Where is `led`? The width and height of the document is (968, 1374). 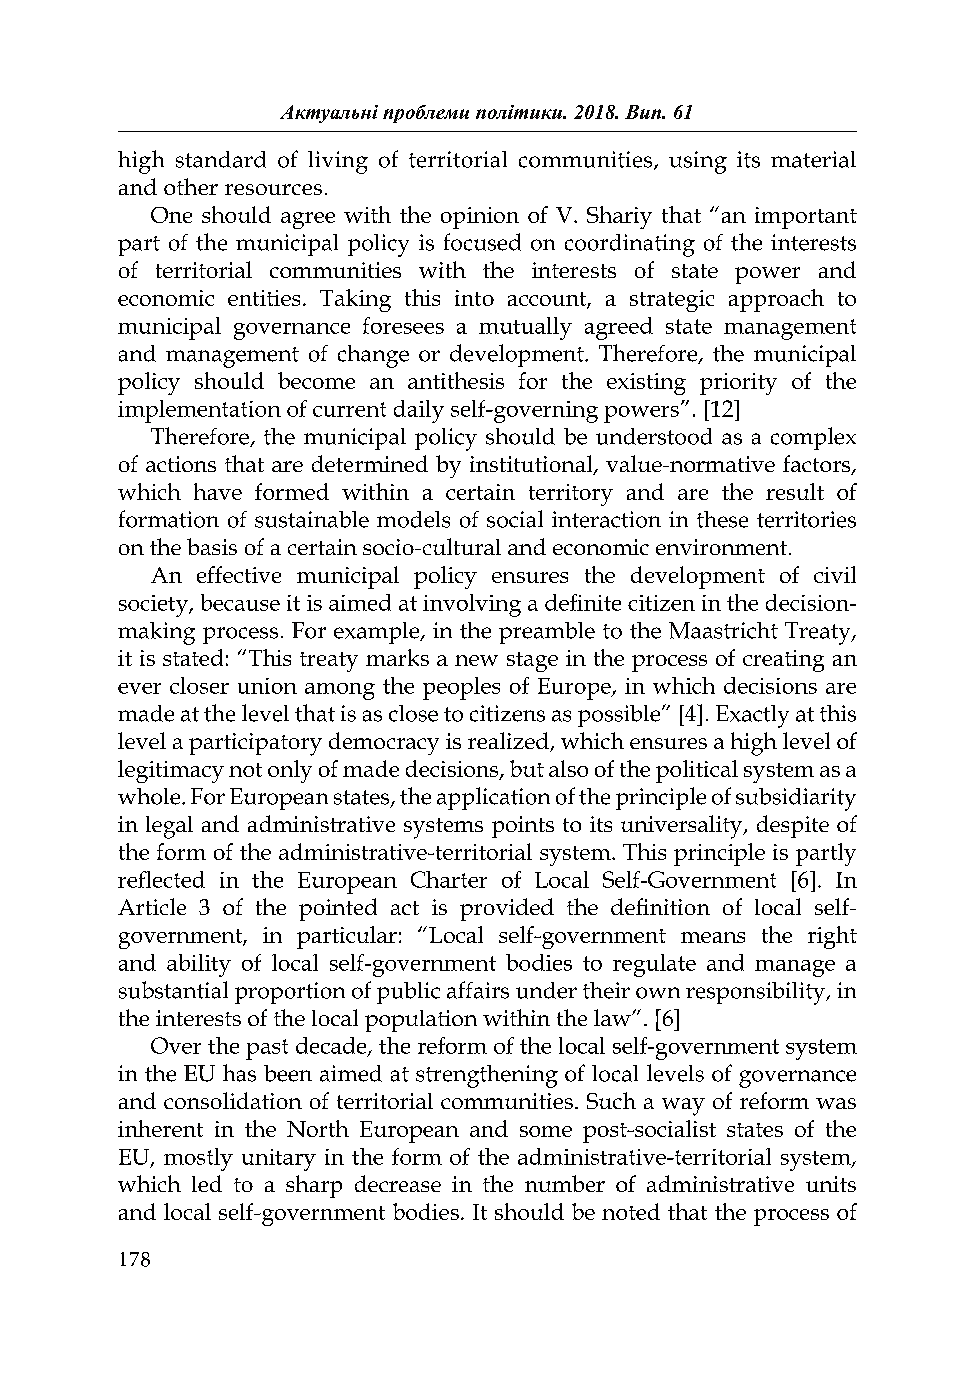
led is located at coordinates (207, 1183).
